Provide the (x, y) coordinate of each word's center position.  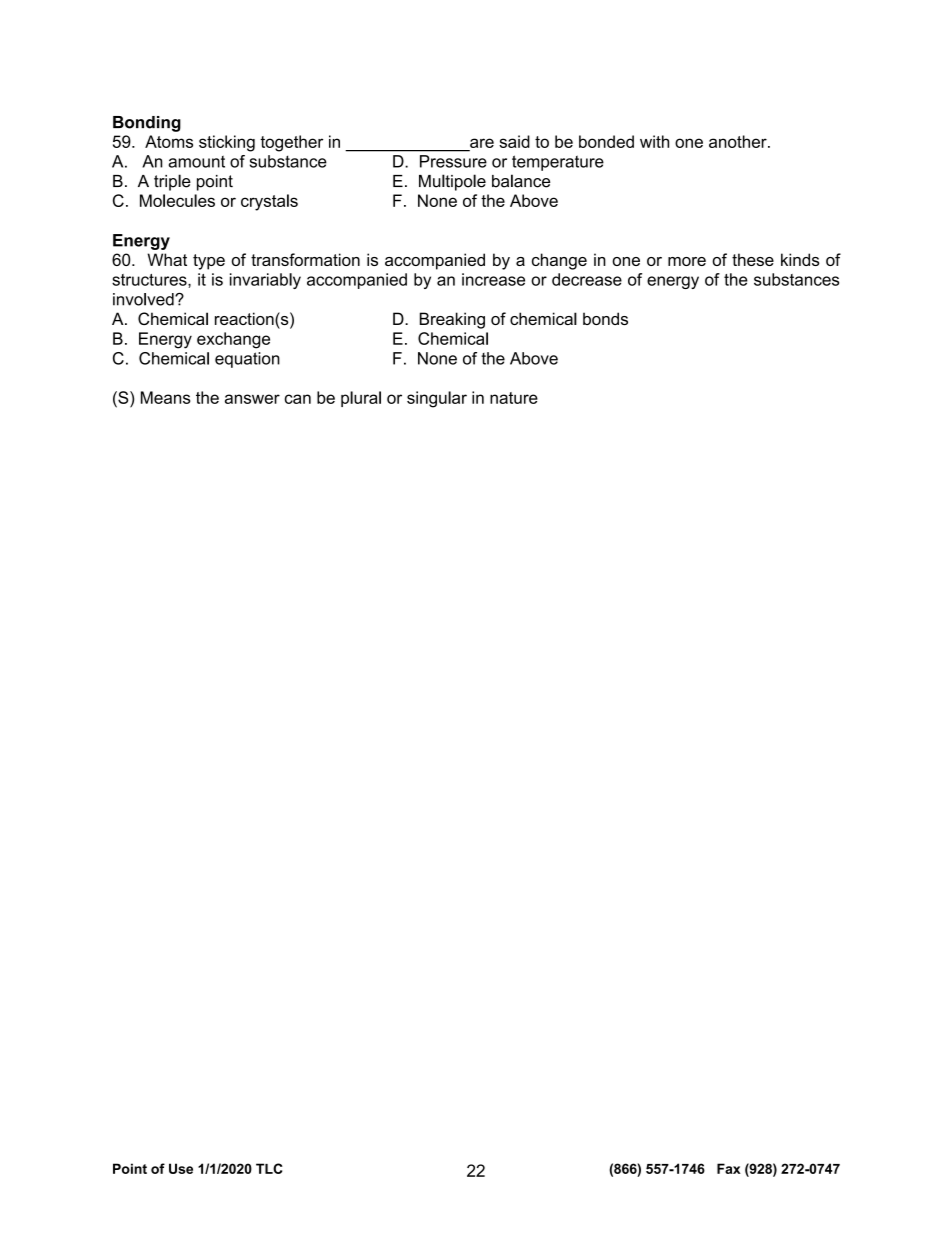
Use (181, 1168)
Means (165, 397)
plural (361, 399)
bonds (605, 318)
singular (437, 399)
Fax (729, 1168)
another (739, 141)
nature (514, 398)
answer (252, 399)
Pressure (453, 161)
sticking (227, 143)
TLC (269, 1168)
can (297, 399)
